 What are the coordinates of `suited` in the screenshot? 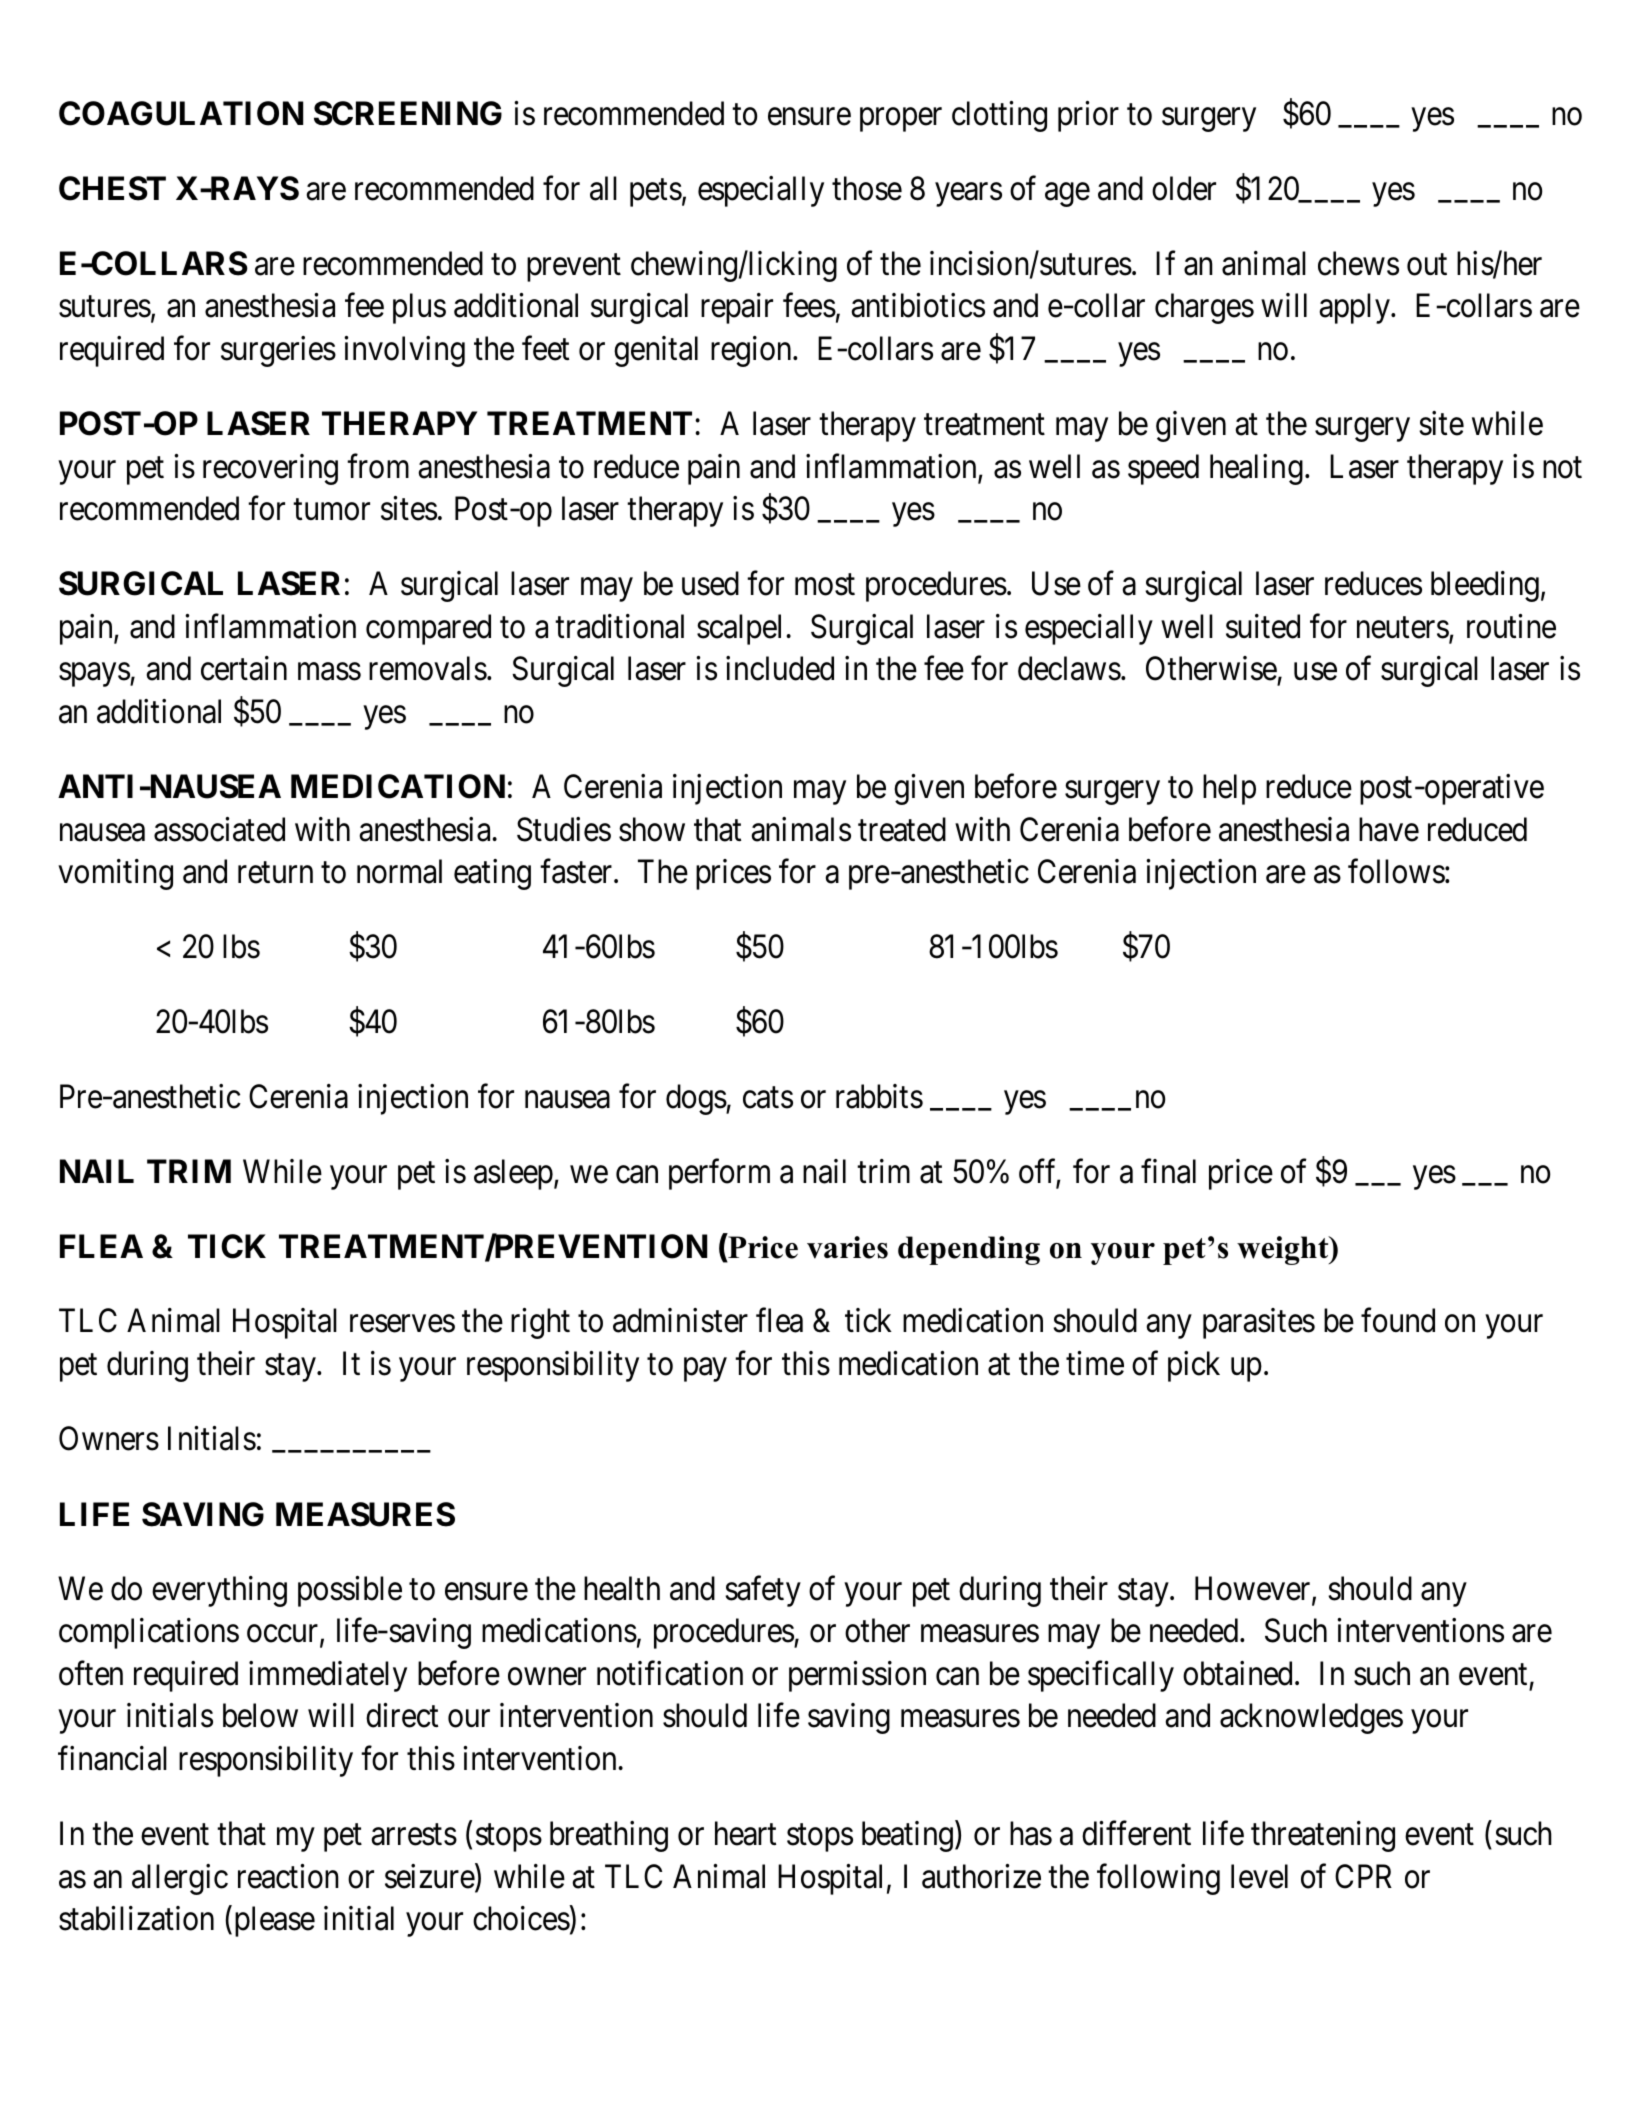 It's located at (1263, 626).
